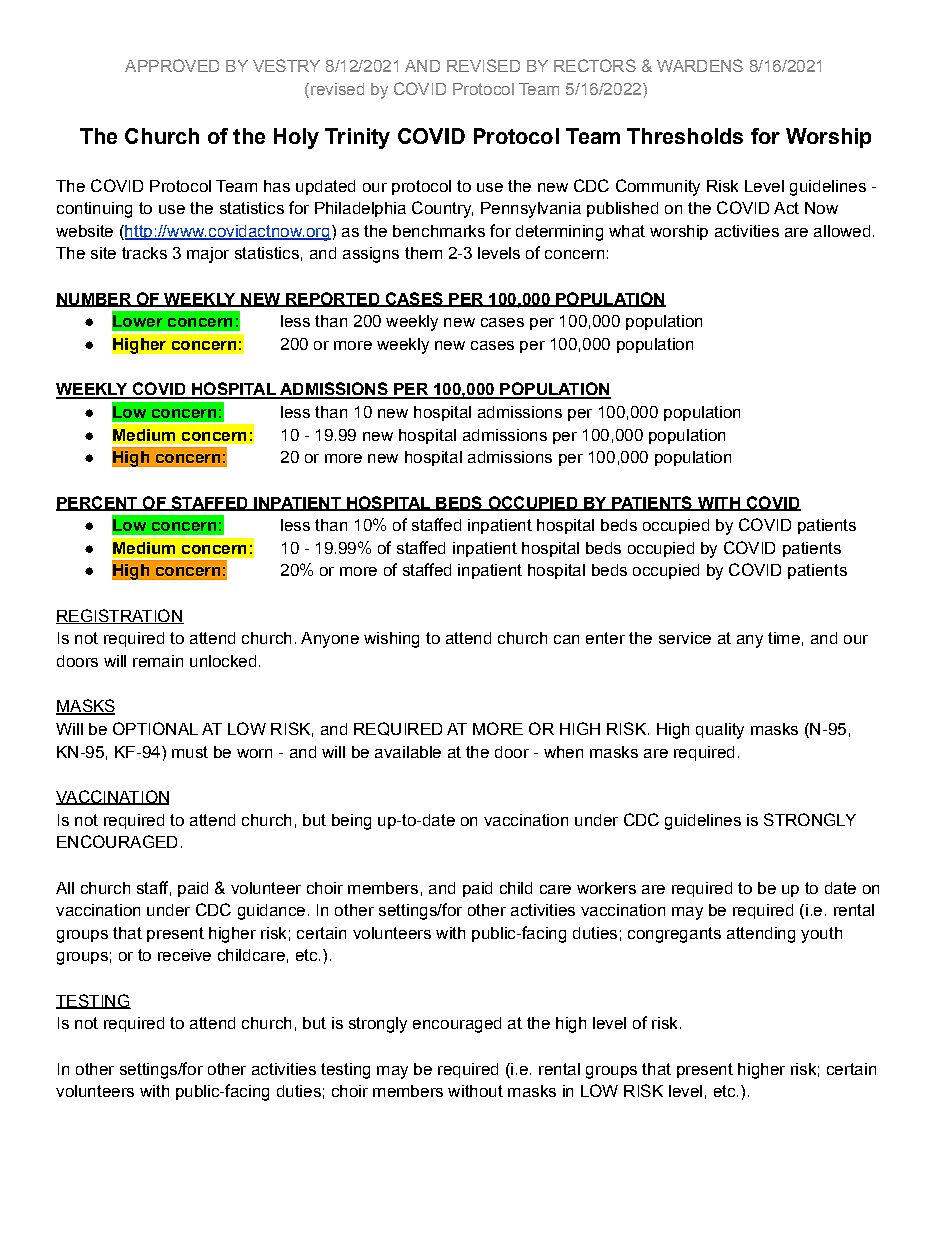 This screenshot has width=952, height=1233. What do you see at coordinates (784, 638) in the screenshot?
I see `time` at bounding box center [784, 638].
